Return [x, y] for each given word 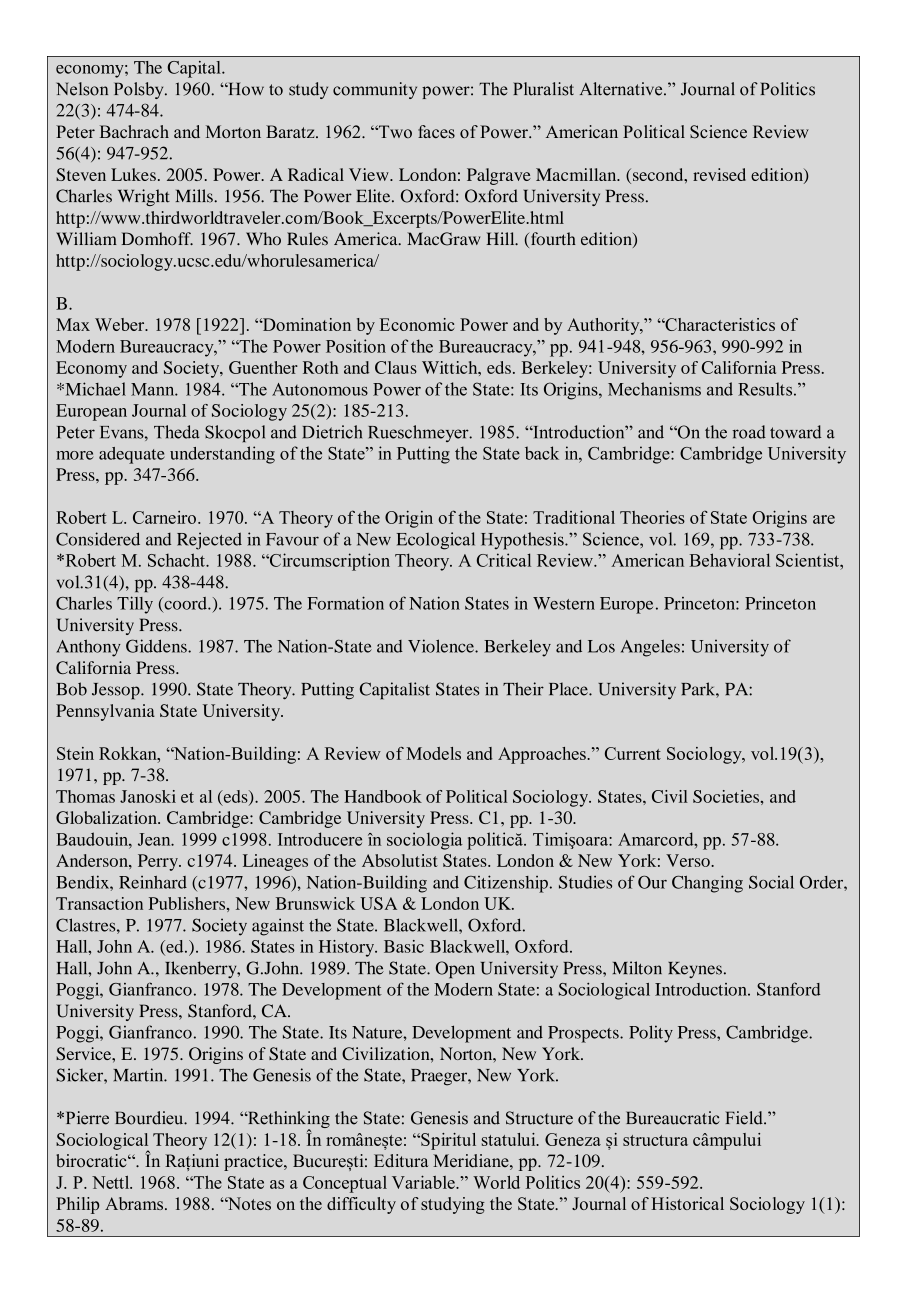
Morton [233, 131]
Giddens [157, 646]
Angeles [650, 648]
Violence [442, 646]
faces [436, 132]
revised [719, 174]
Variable [424, 1182]
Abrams [135, 1203]
